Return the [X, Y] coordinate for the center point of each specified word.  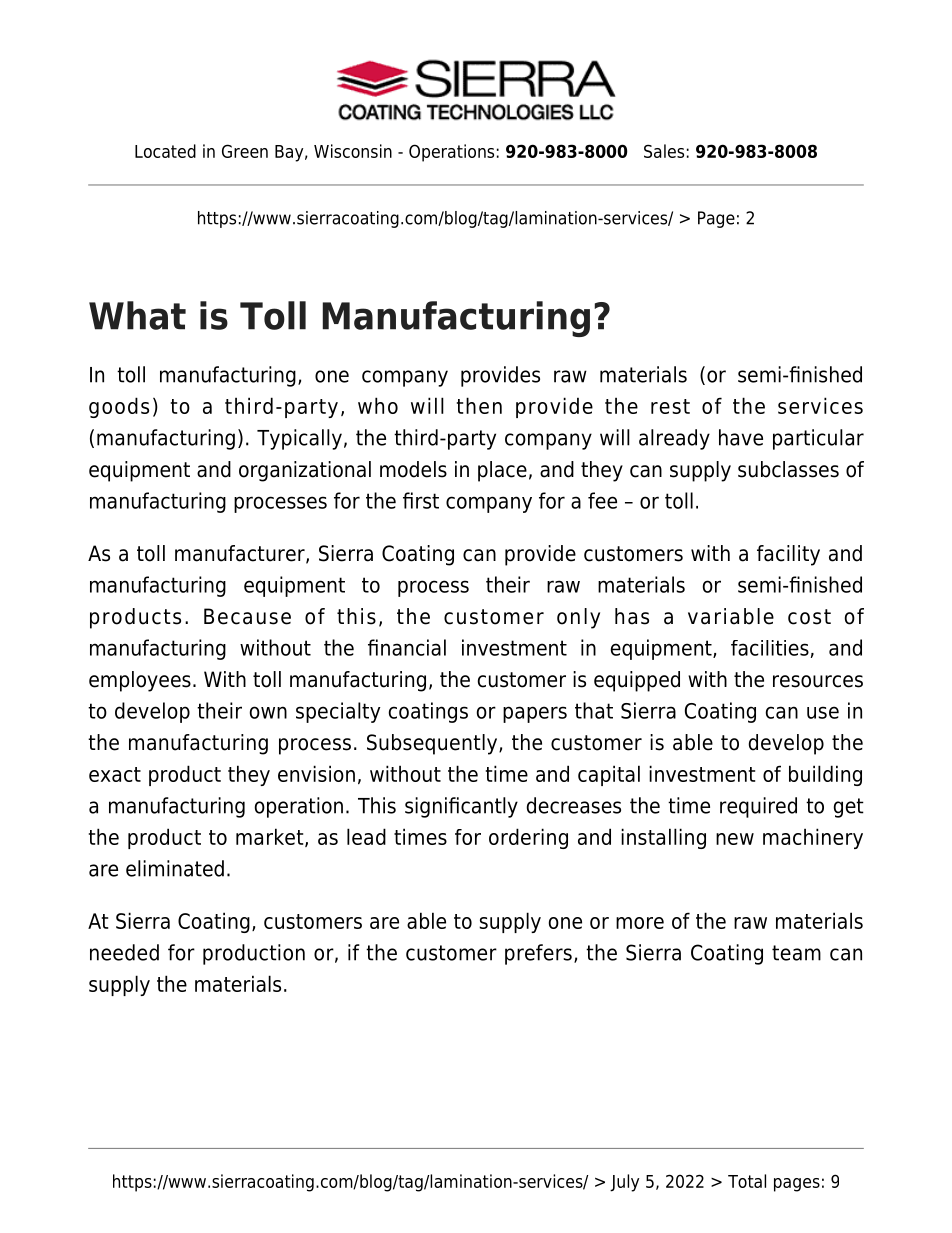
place [502, 471]
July [624, 1183]
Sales [664, 151]
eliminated [175, 868]
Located [165, 151]
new [735, 839]
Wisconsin [353, 151]
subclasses [788, 469]
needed [124, 952]
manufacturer [241, 554]
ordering [528, 838]
